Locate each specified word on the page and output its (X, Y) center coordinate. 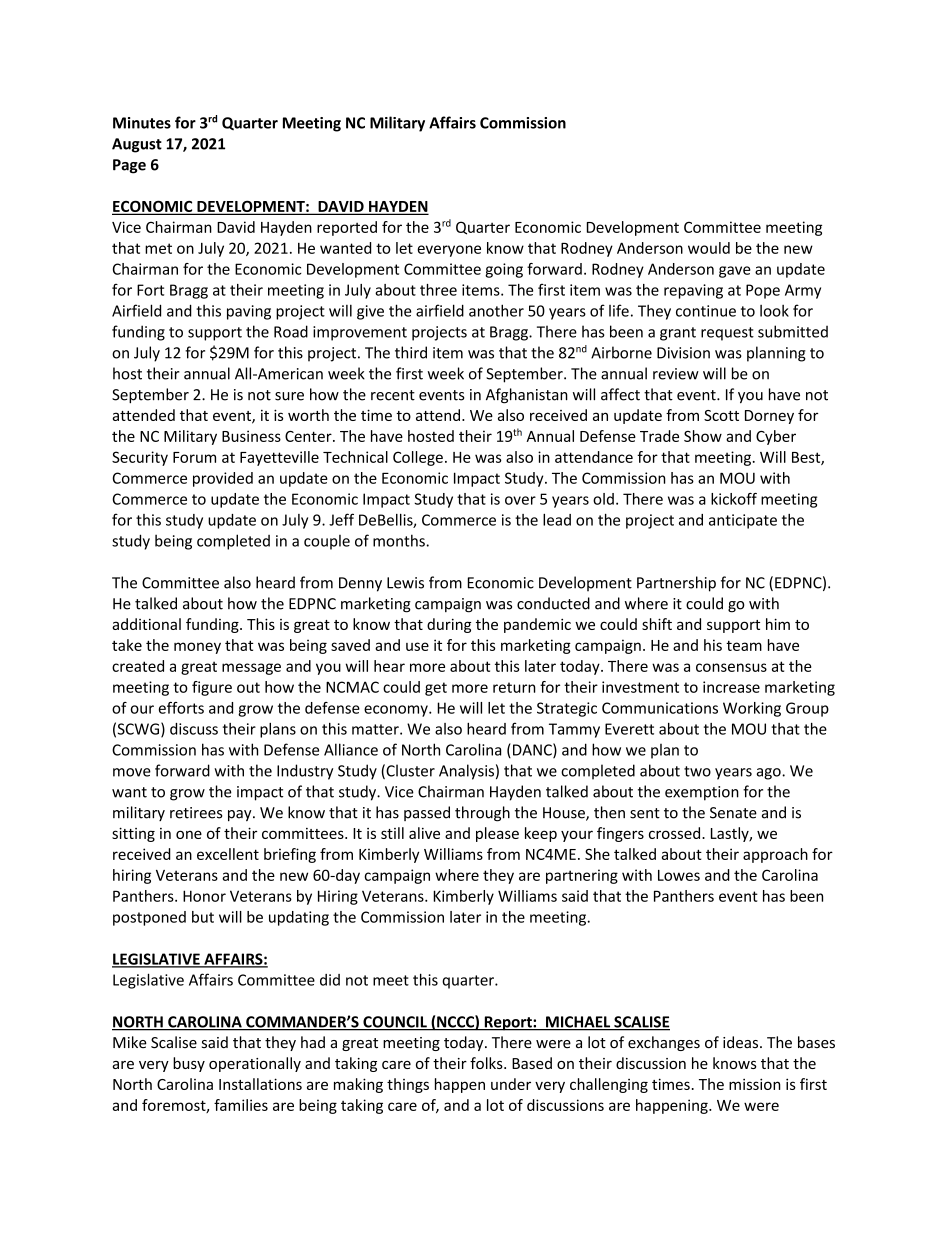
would (709, 248)
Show (703, 436)
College (418, 458)
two (697, 771)
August (137, 145)
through (482, 814)
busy (189, 1064)
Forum (194, 457)
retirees (196, 813)
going (504, 270)
